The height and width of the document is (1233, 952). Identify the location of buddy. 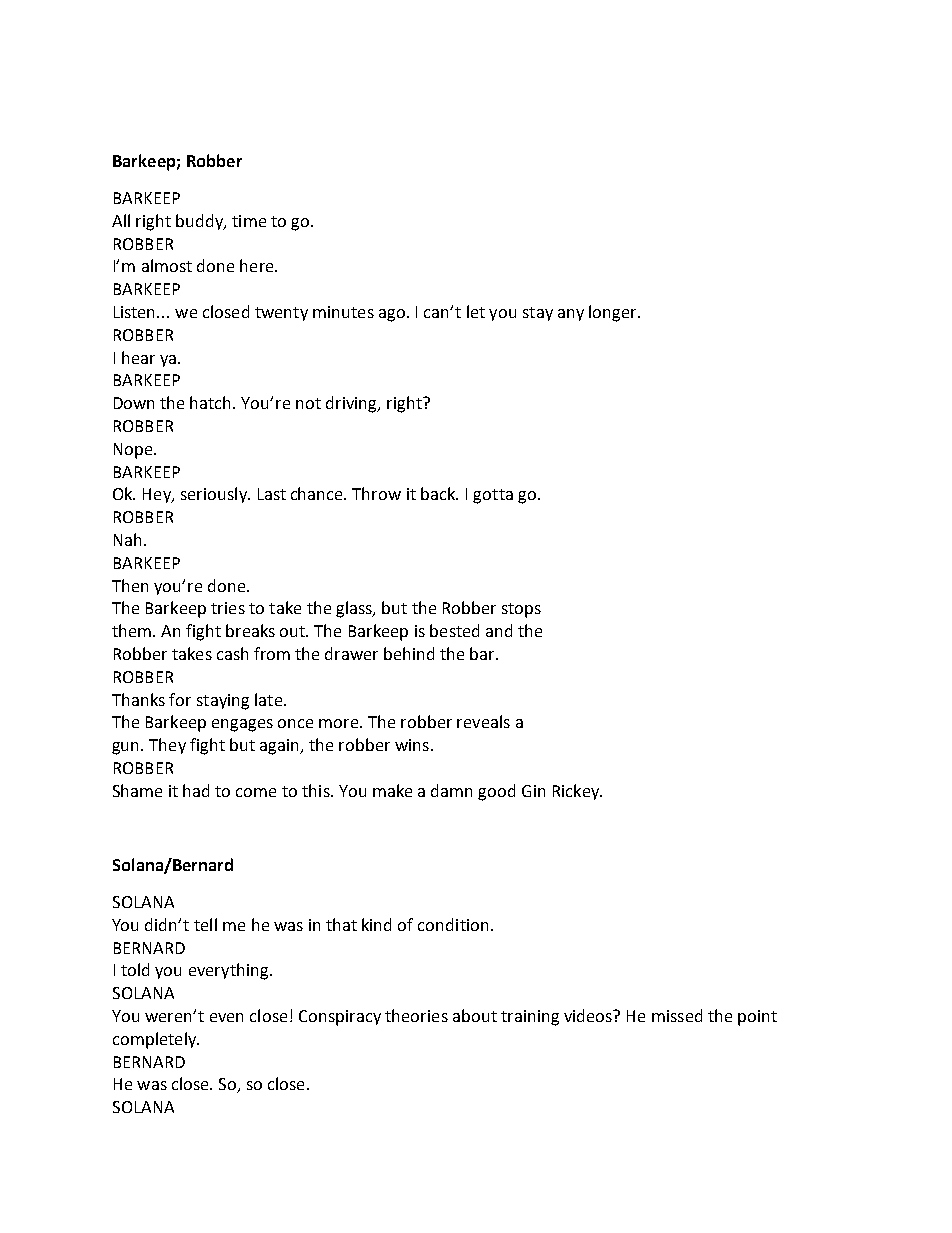
(200, 222).
